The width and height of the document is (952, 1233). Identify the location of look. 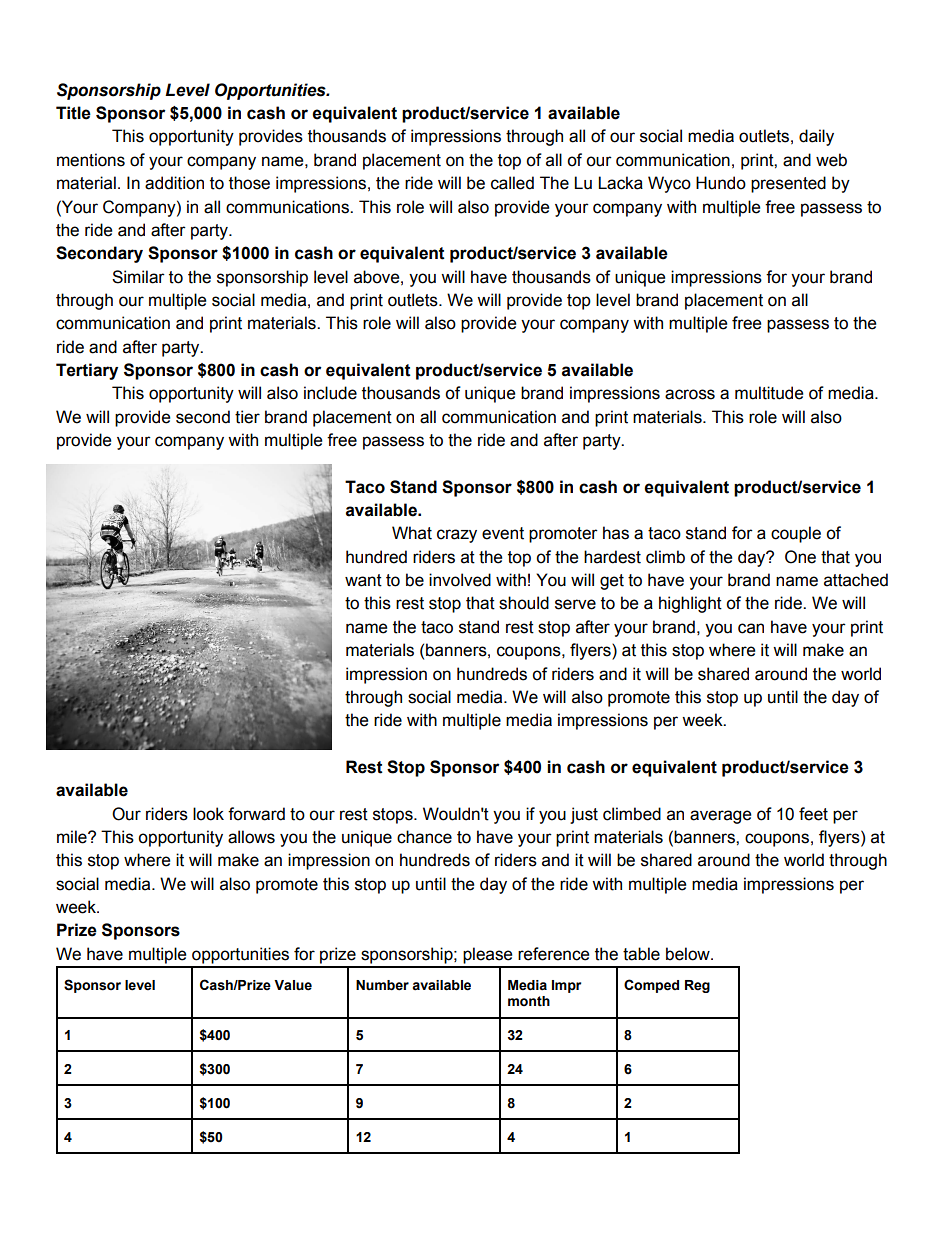
(208, 814).
